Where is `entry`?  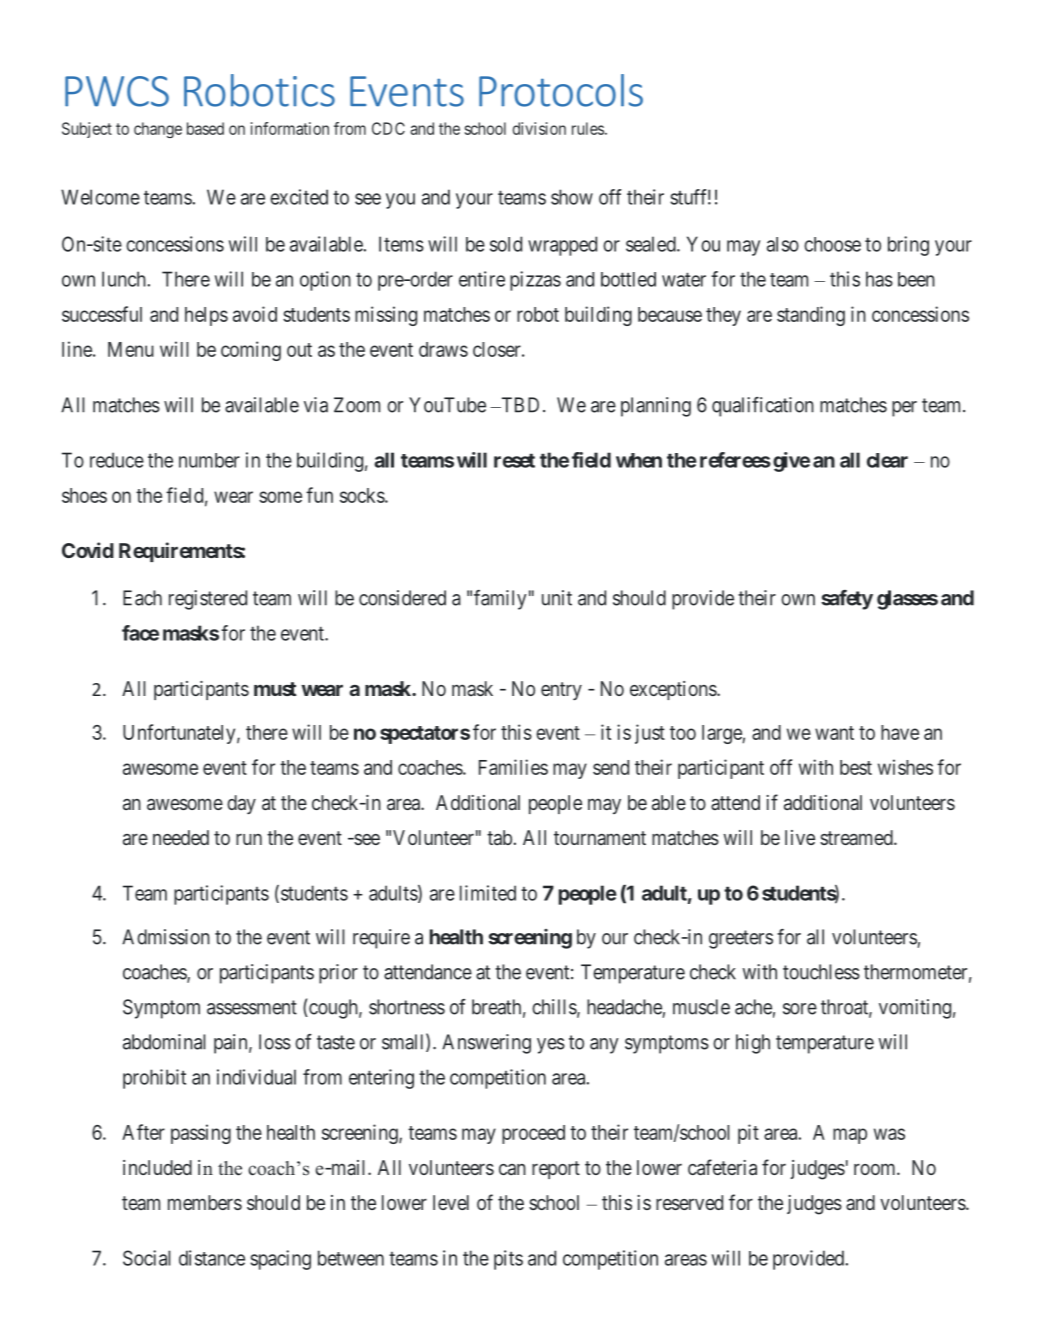
entry is located at coordinates (561, 691).
